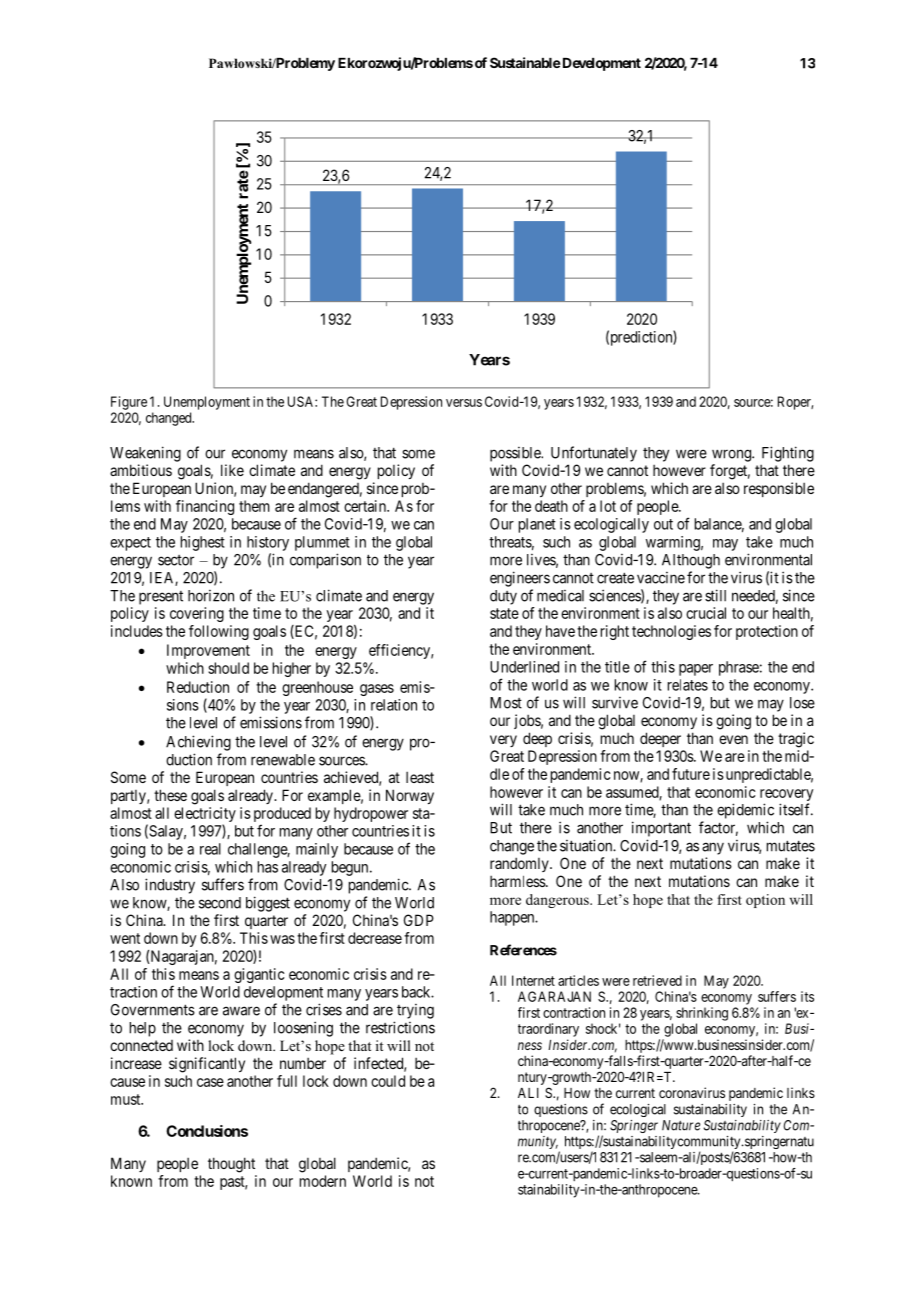 This screenshot has width=924, height=1308. What do you see at coordinates (231, 1165) in the screenshot?
I see `thought` at bounding box center [231, 1165].
